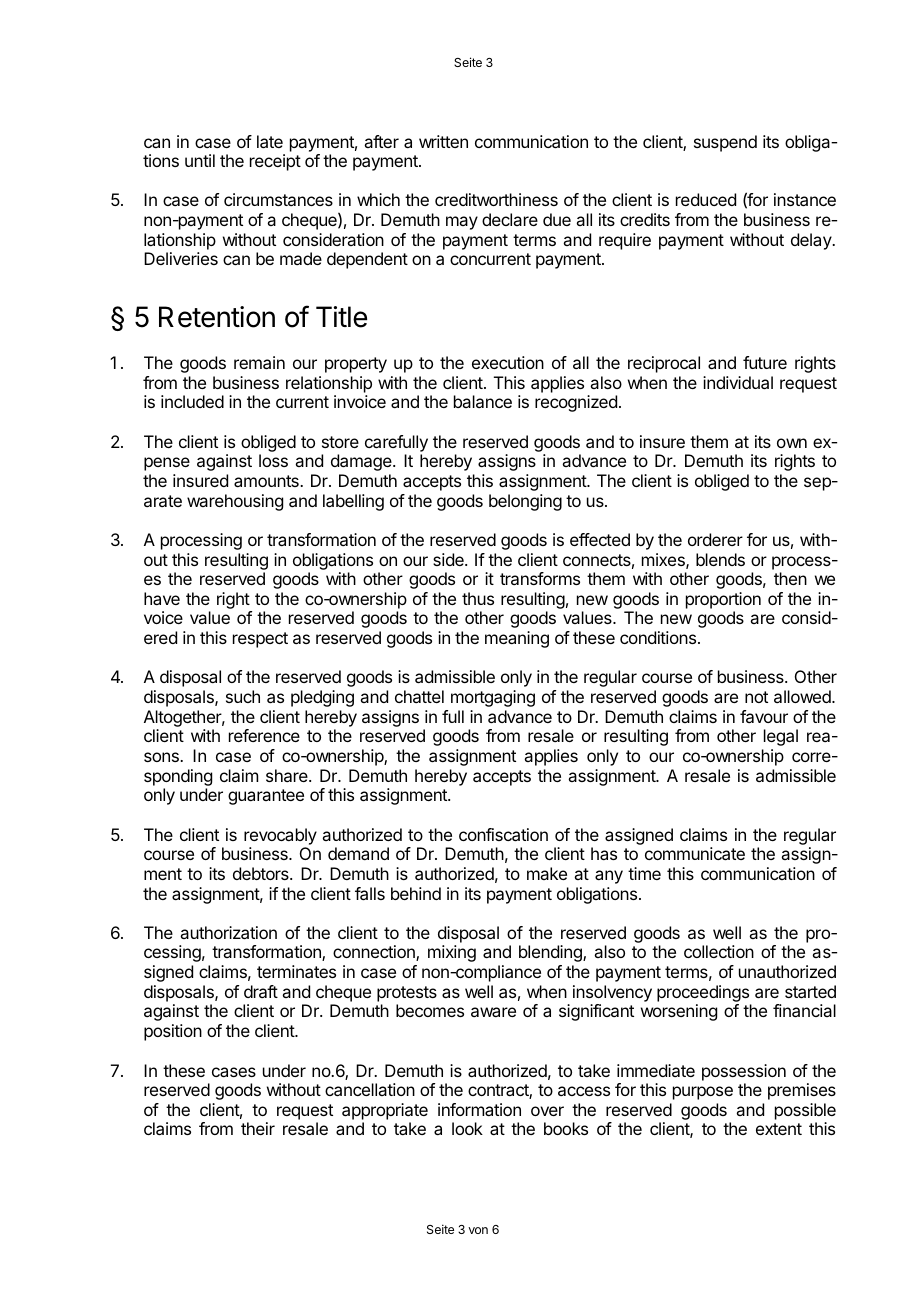 This screenshot has width=924, height=1308. I want to click on such, so click(243, 696).
